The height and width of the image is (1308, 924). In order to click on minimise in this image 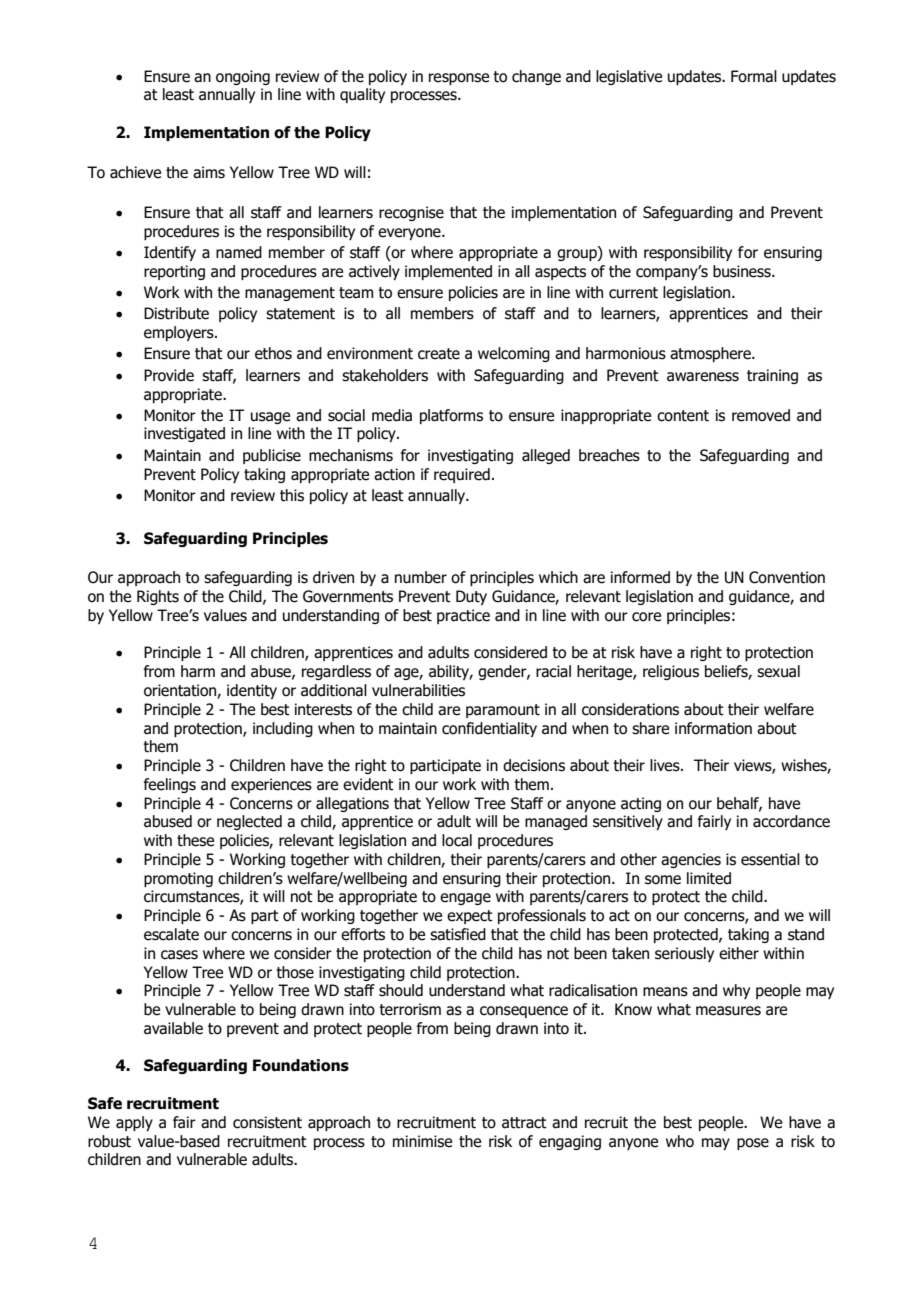, I will do `click(422, 1141)`.
